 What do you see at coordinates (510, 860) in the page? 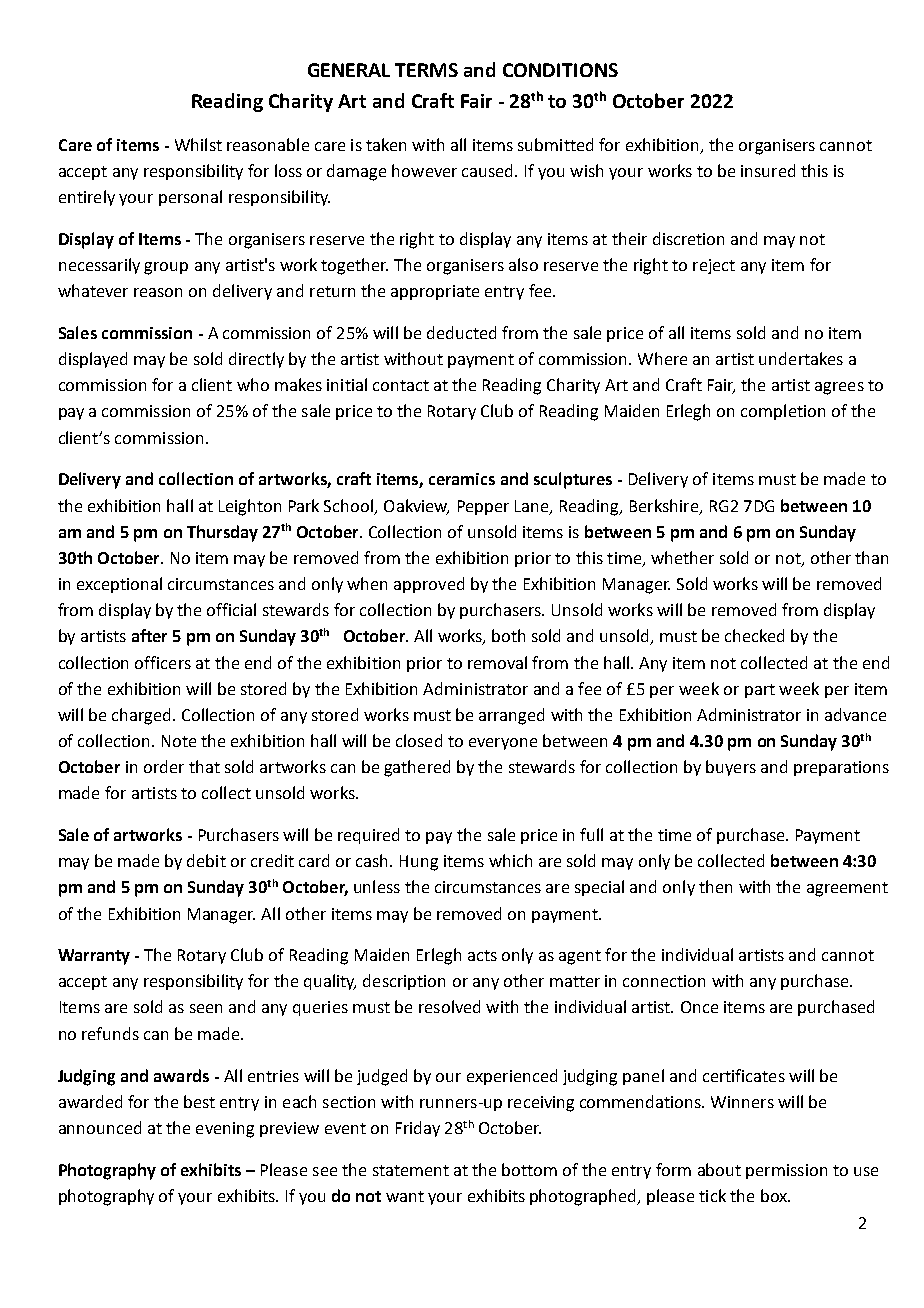
I see `which` at bounding box center [510, 860].
